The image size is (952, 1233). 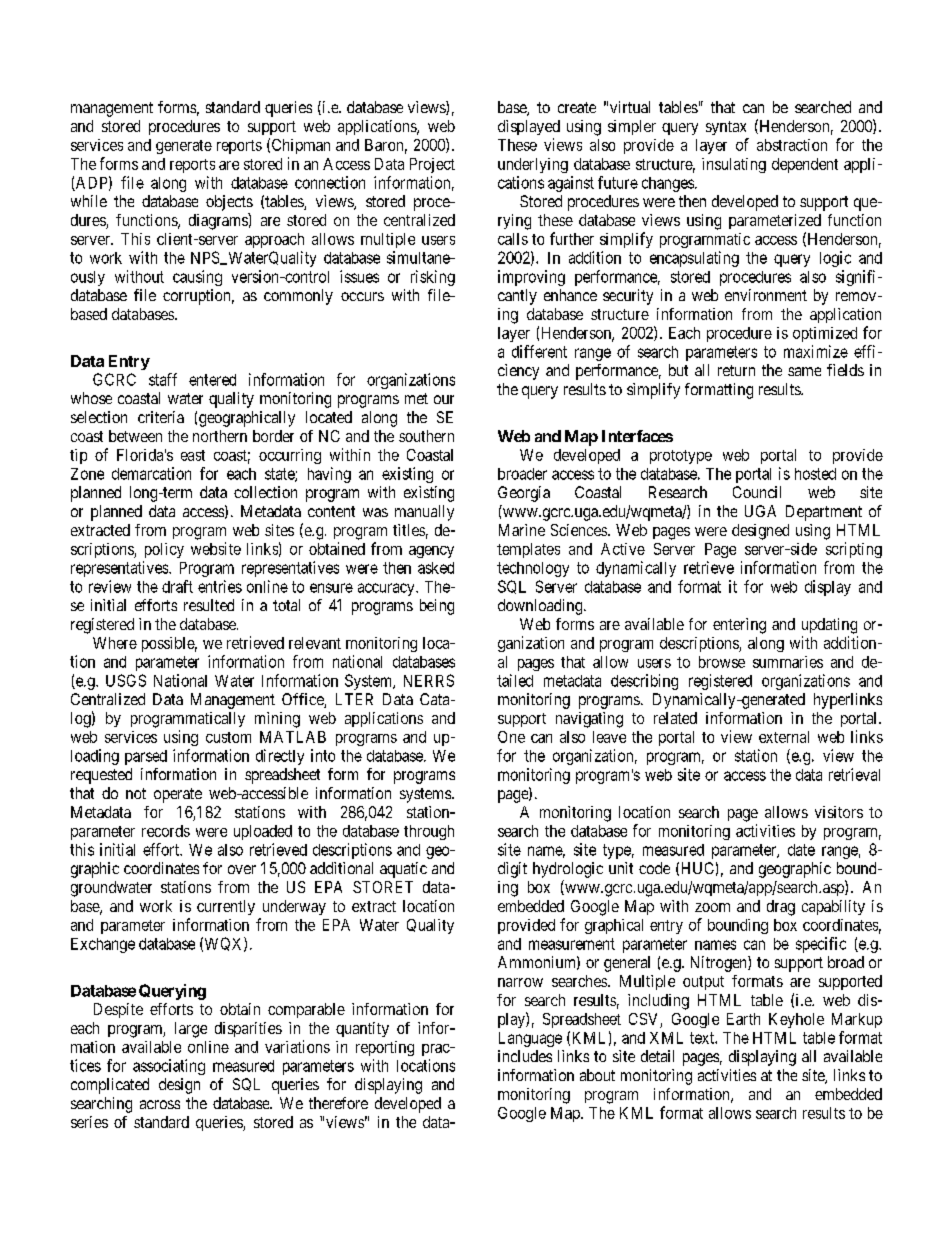 I want to click on includes, so click(x=525, y=1056).
